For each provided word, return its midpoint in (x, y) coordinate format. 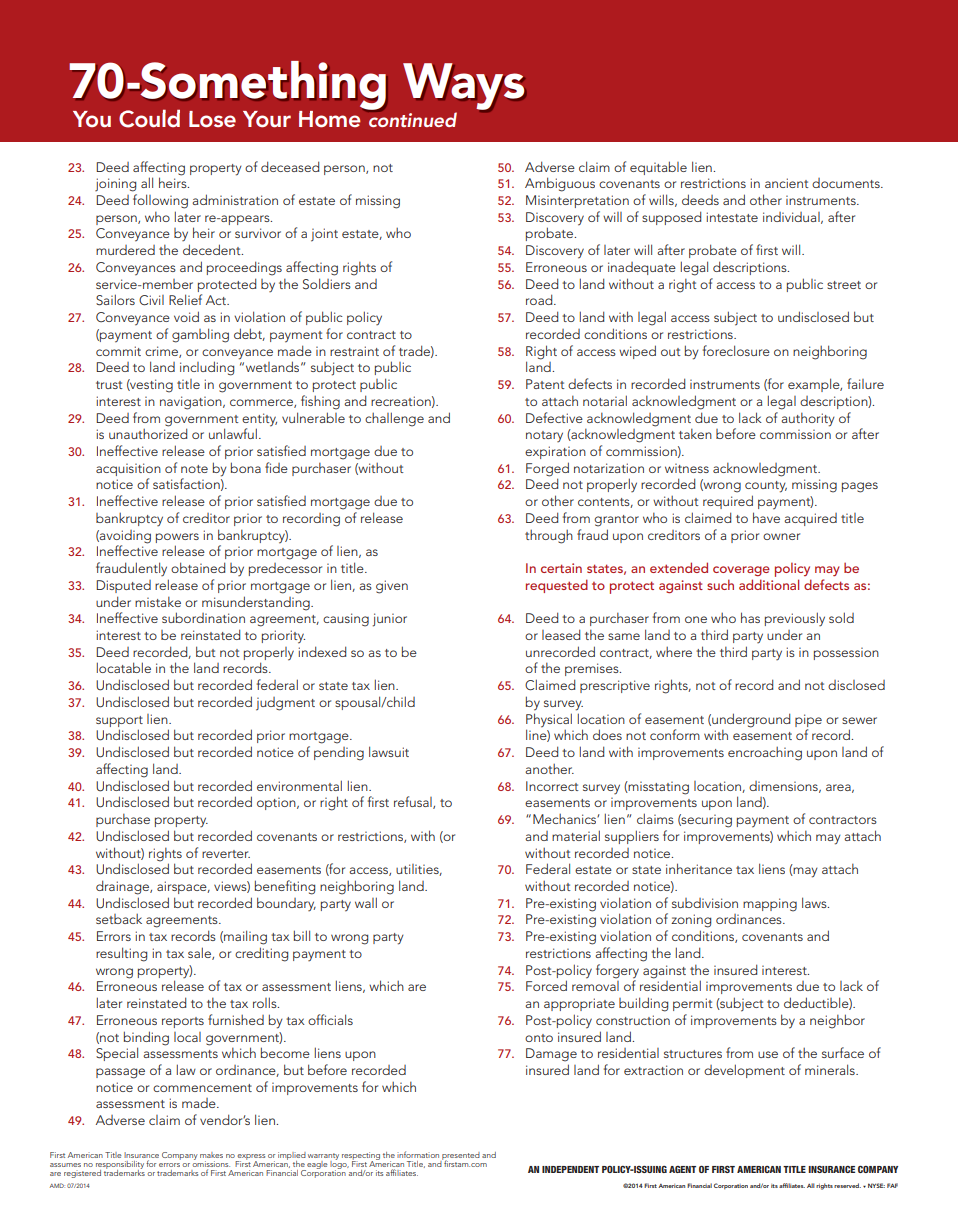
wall (366, 902)
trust (109, 385)
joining (115, 185)
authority (808, 420)
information (418, 1154)
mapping (770, 905)
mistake (158, 602)
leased (561, 634)
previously (795, 619)
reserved (847, 1185)
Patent (545, 384)
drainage (123, 887)
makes (211, 1155)
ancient (787, 183)
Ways (464, 87)
